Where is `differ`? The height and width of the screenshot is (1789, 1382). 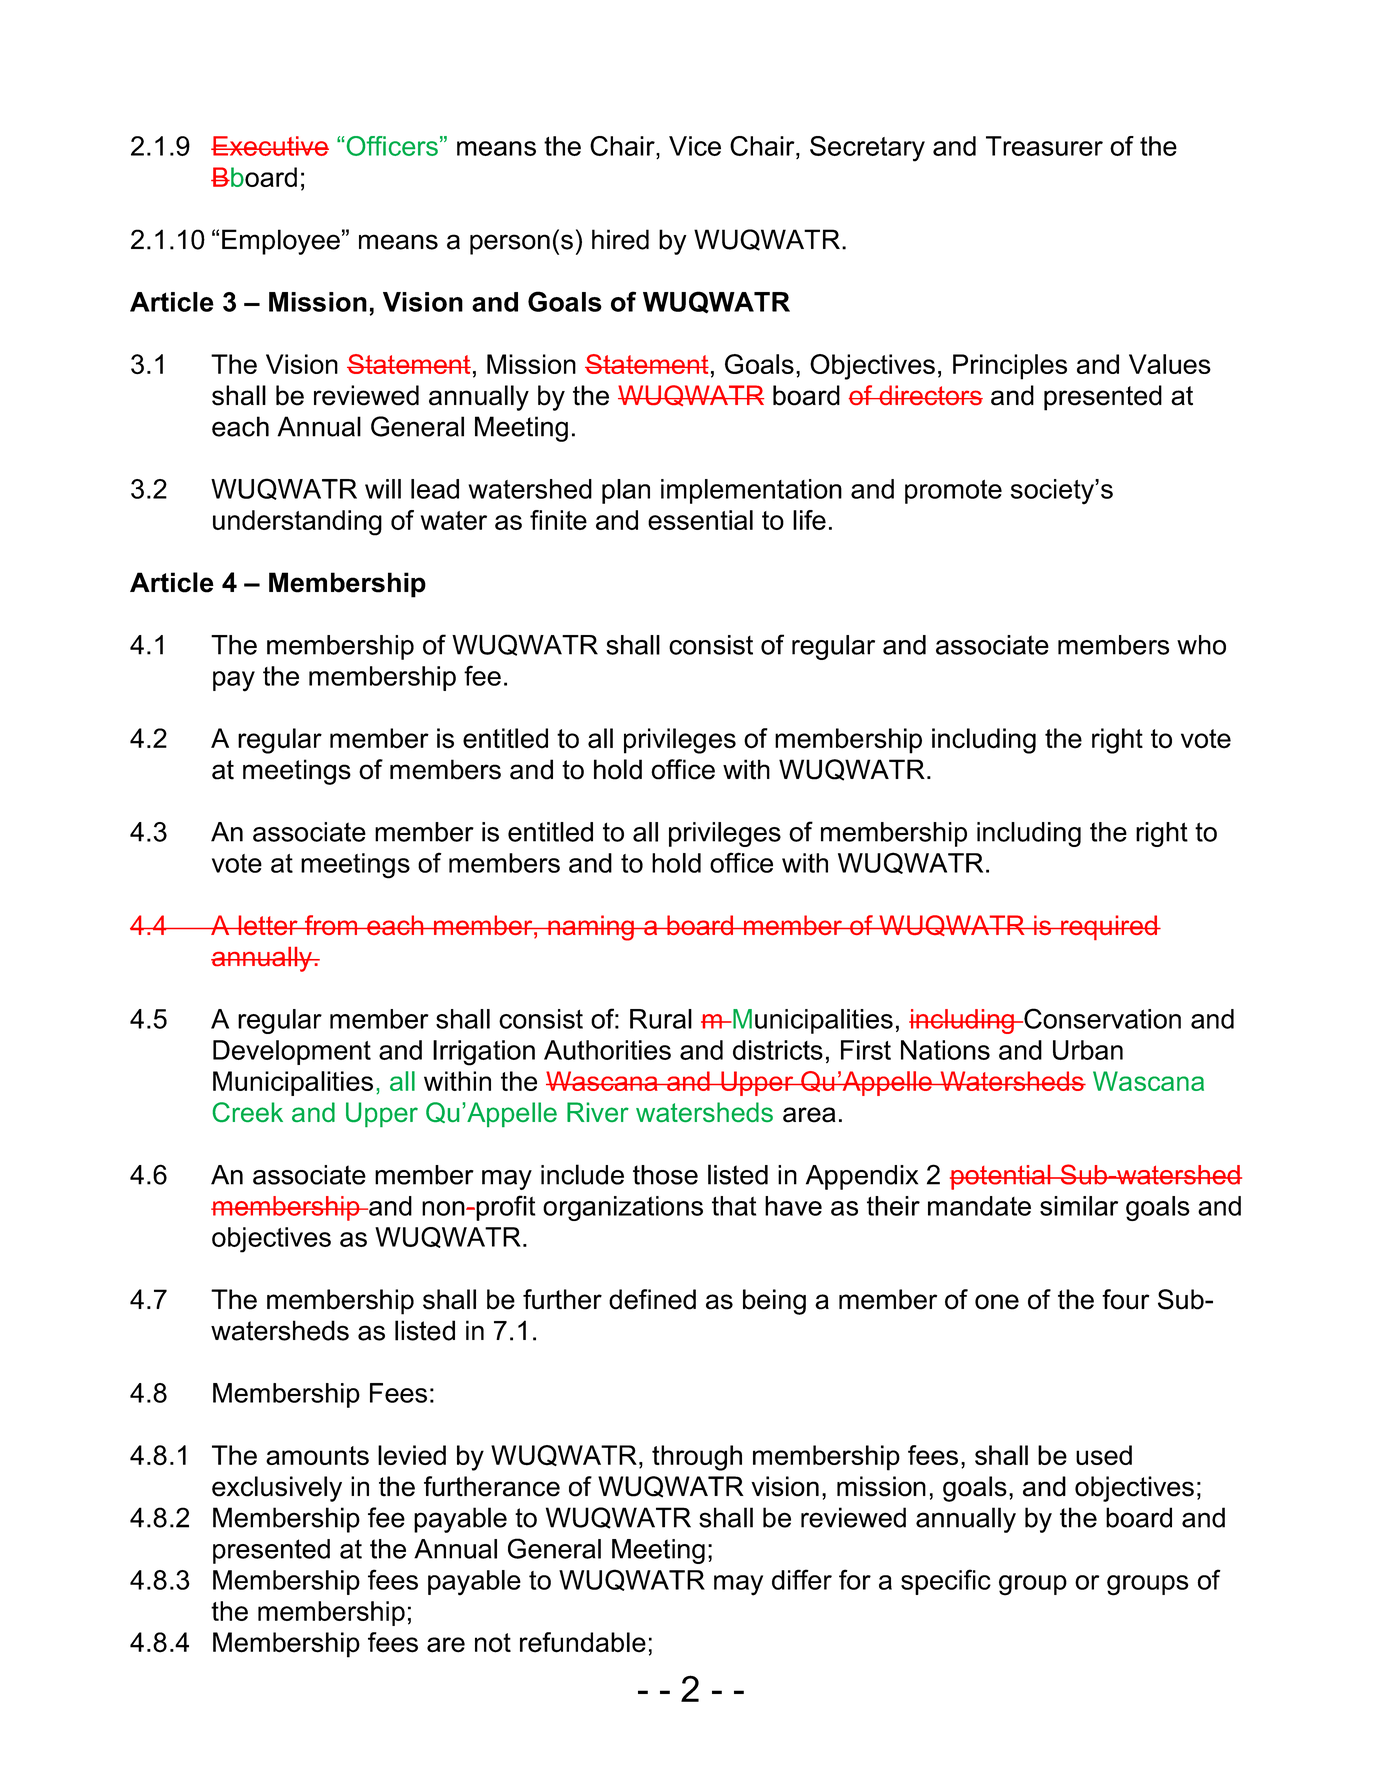 differ is located at coordinates (802, 1579).
